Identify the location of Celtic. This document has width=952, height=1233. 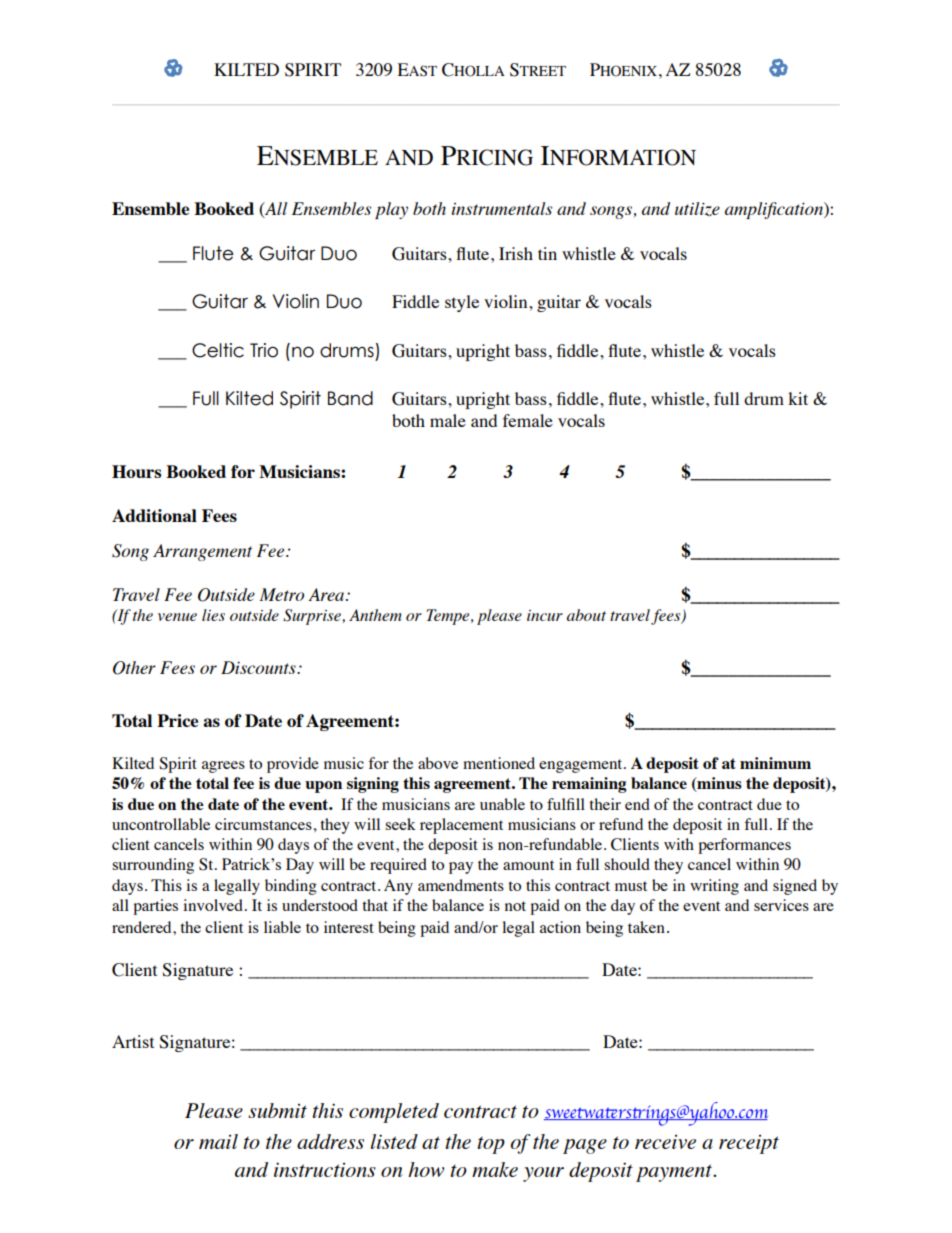
(218, 350).
